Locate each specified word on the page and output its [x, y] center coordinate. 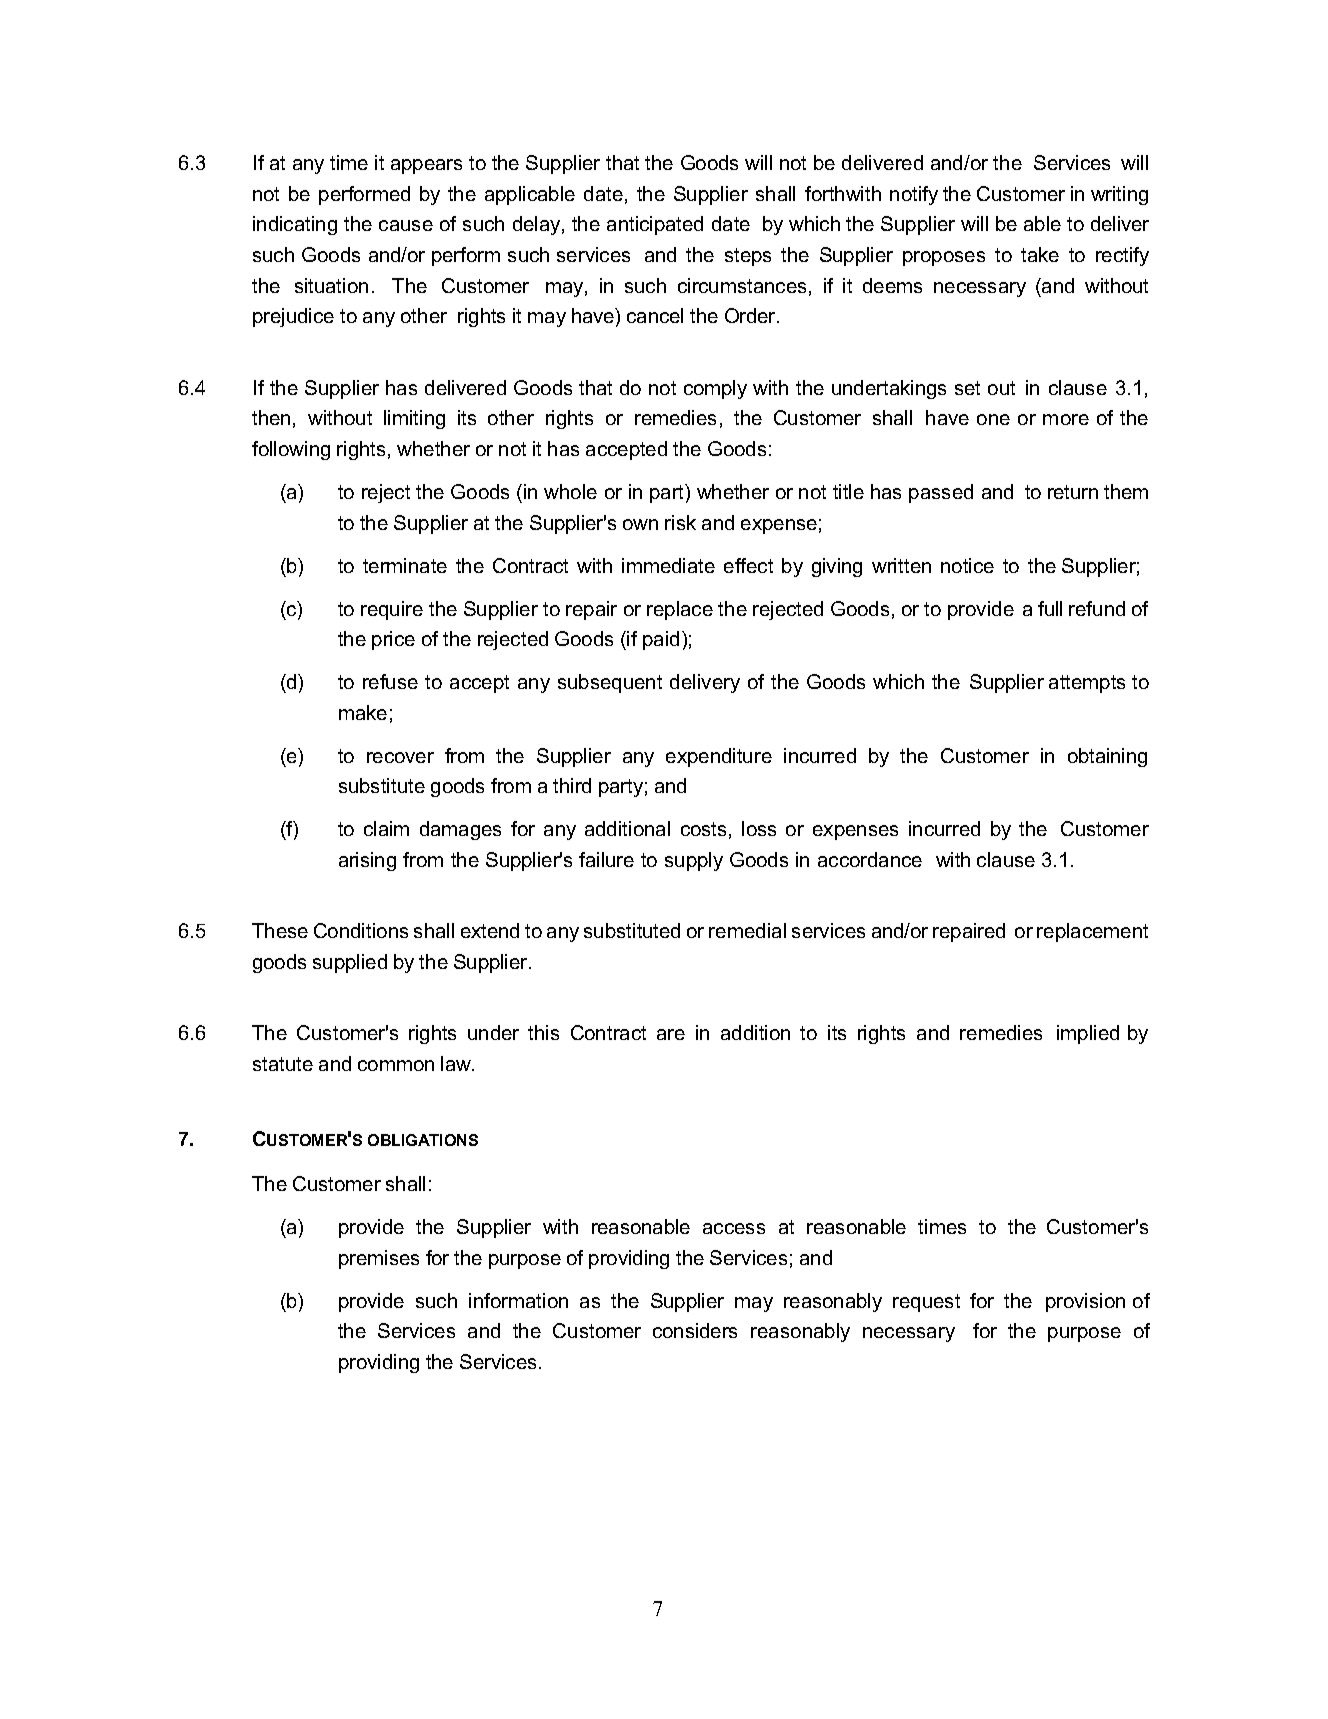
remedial [747, 930]
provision [1085, 1302]
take [1040, 254]
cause [406, 225]
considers [695, 1330]
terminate [405, 565]
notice [967, 565]
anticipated [655, 225]
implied [1088, 1034]
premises [379, 1259]
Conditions [361, 930]
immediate [668, 565]
